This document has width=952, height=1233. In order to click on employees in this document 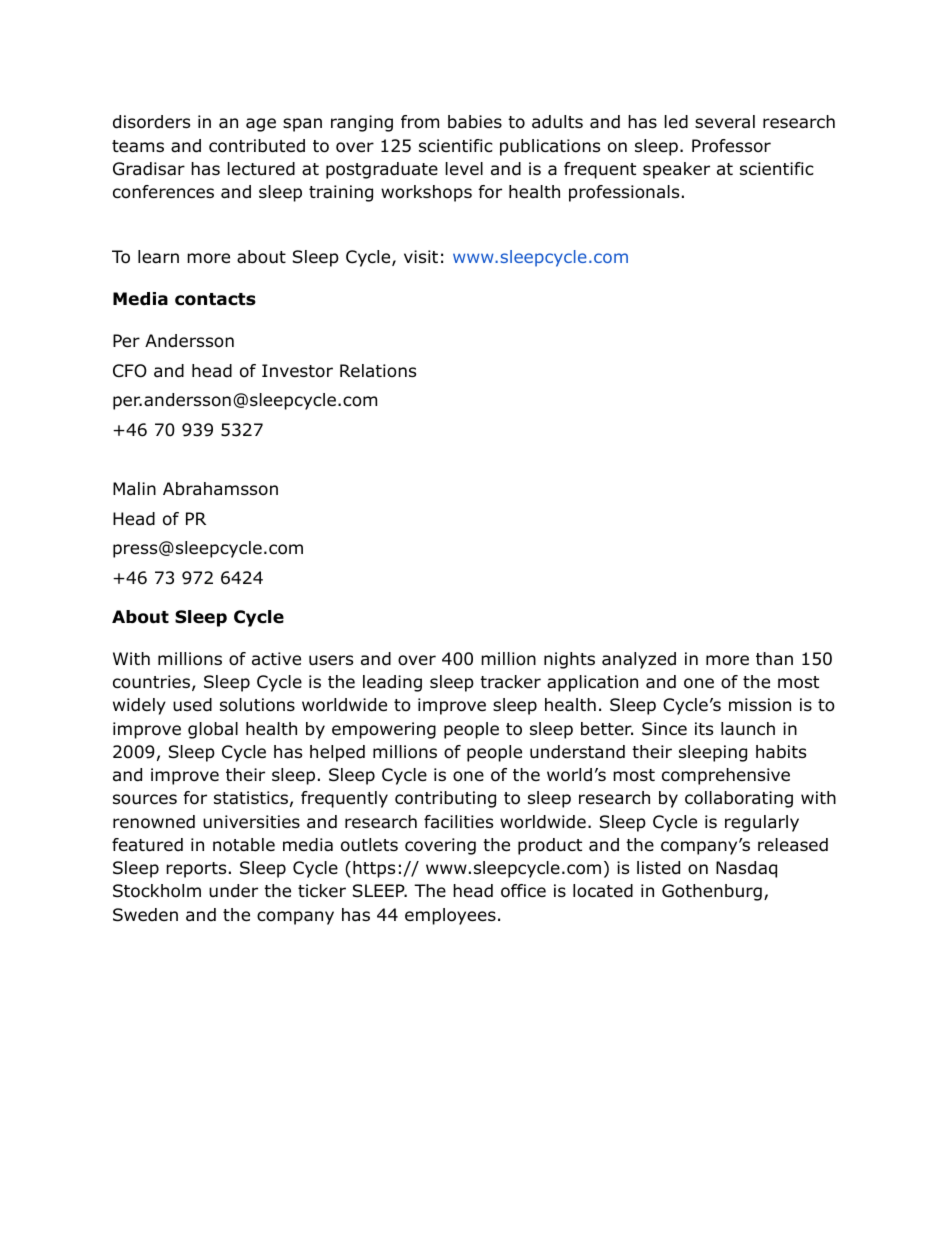, I will do `click(450, 916)`.
